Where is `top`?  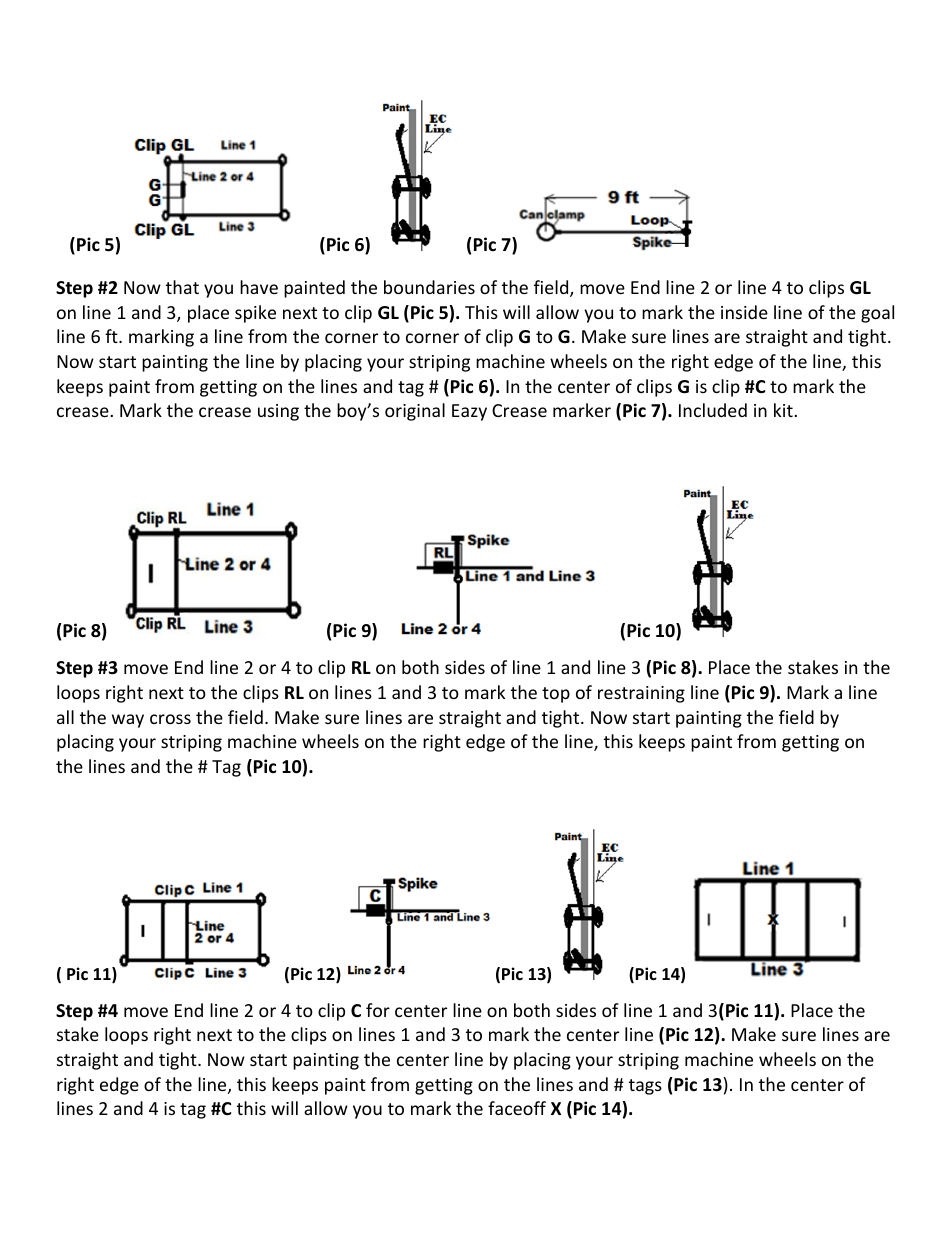
top is located at coordinates (556, 695).
